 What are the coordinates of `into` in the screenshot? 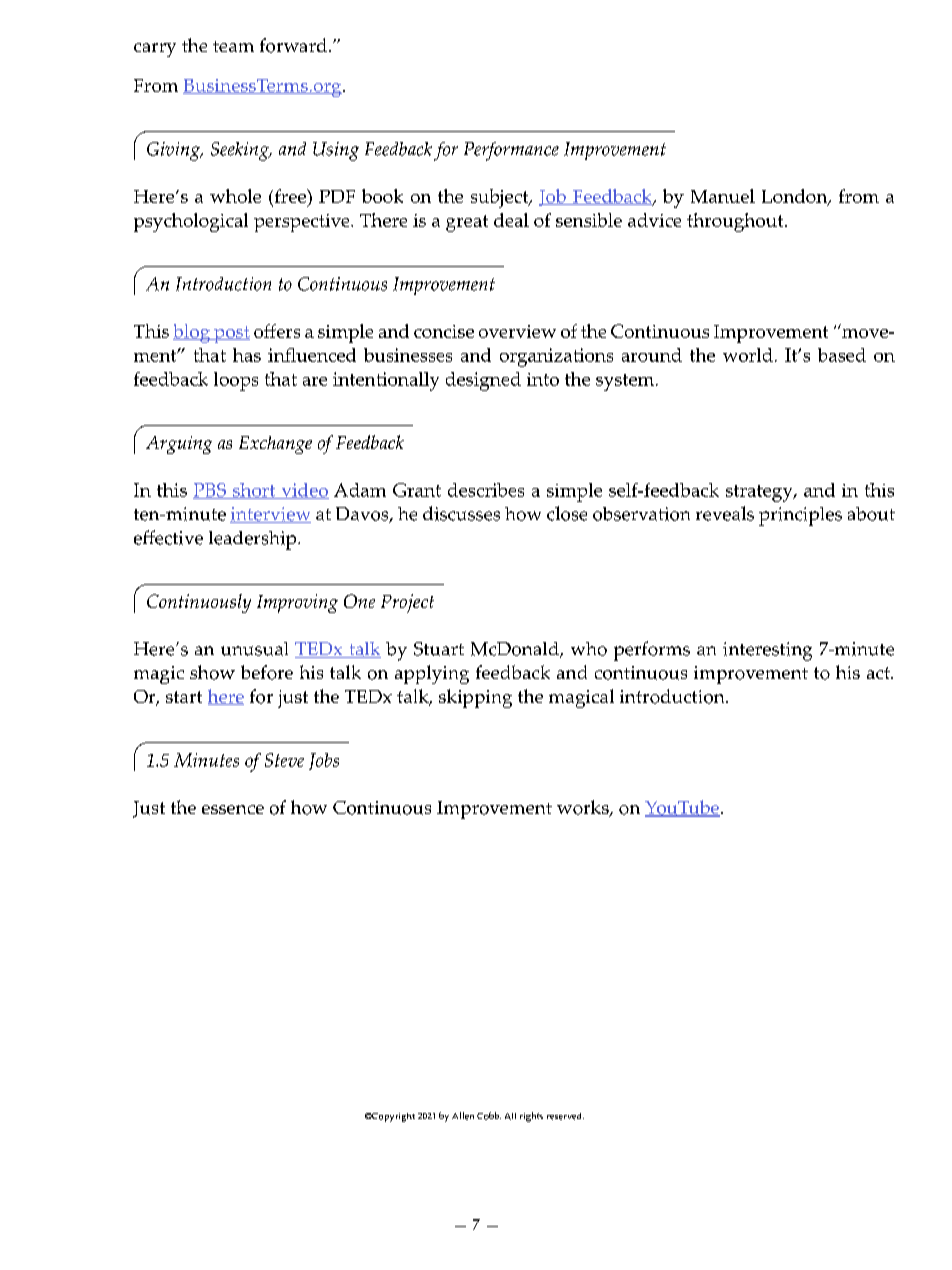 It's located at (543, 379).
